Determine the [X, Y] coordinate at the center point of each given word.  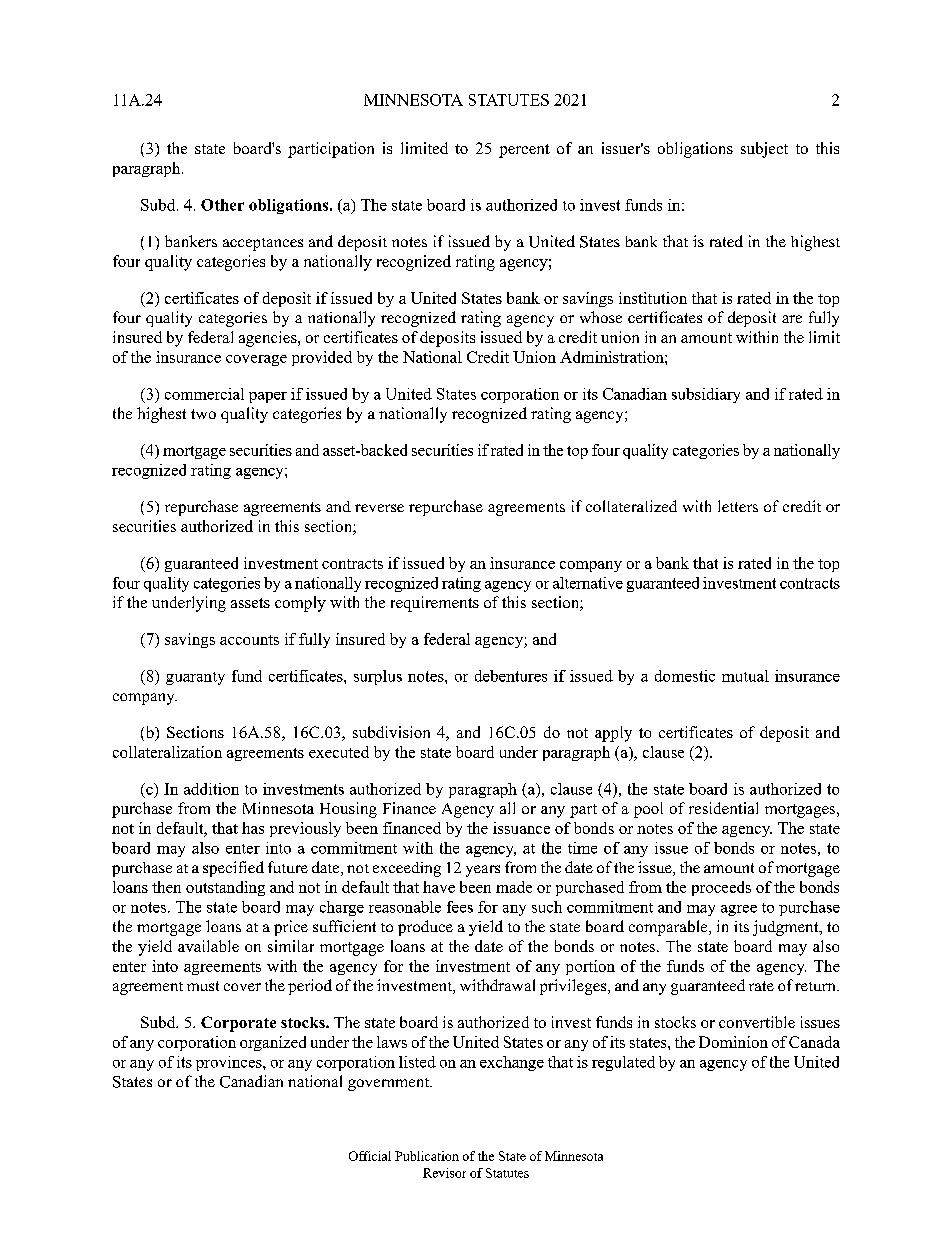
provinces [230, 1063]
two [203, 414]
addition [211, 789]
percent [524, 151]
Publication [427, 1156]
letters [738, 506]
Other [222, 205]
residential [723, 808]
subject [764, 150]
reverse [379, 508]
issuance [521, 828]
